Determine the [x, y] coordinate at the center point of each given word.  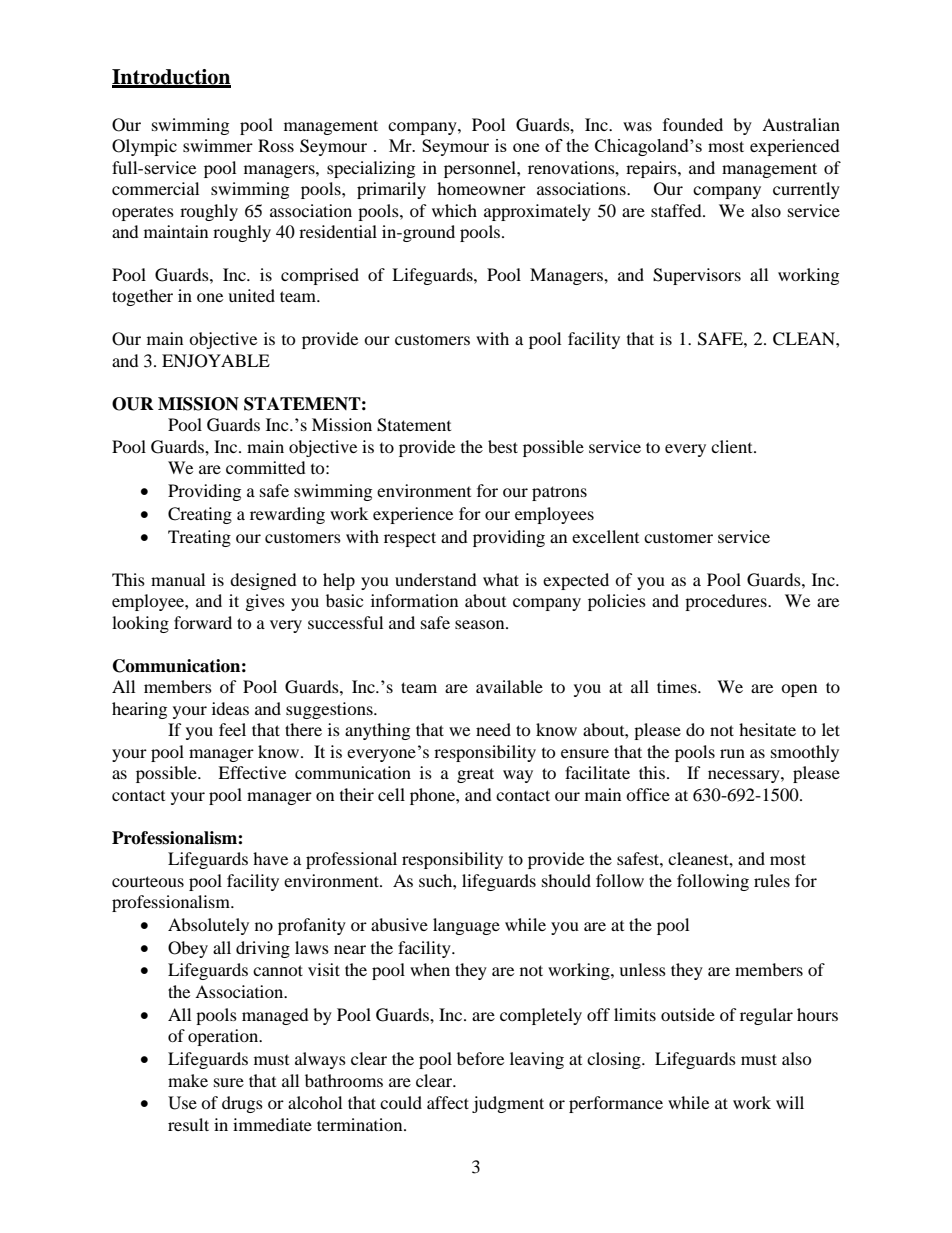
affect [448, 1102]
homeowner [481, 188]
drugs [242, 1104]
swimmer [218, 145]
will [790, 1102]
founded [693, 124]
